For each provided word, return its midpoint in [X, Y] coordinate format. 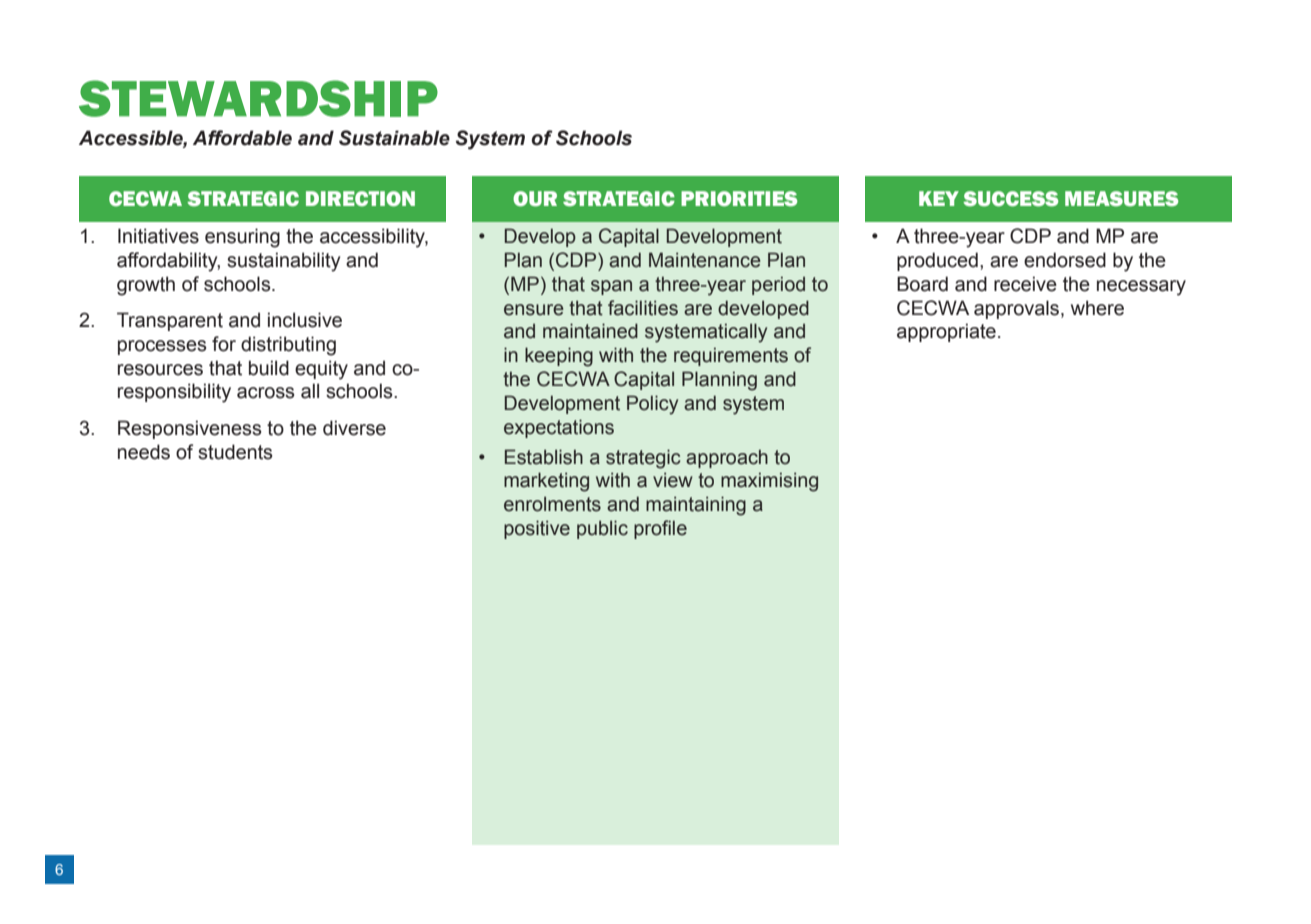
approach [727, 458]
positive [537, 529]
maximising [769, 482]
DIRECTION [360, 199]
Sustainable [394, 138]
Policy [652, 405]
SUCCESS [1011, 199]
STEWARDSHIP [258, 98]
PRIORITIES [739, 199]
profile [660, 529]
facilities [643, 308]
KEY [939, 198]
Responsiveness [190, 429]
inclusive [305, 320]
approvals [1016, 309]
